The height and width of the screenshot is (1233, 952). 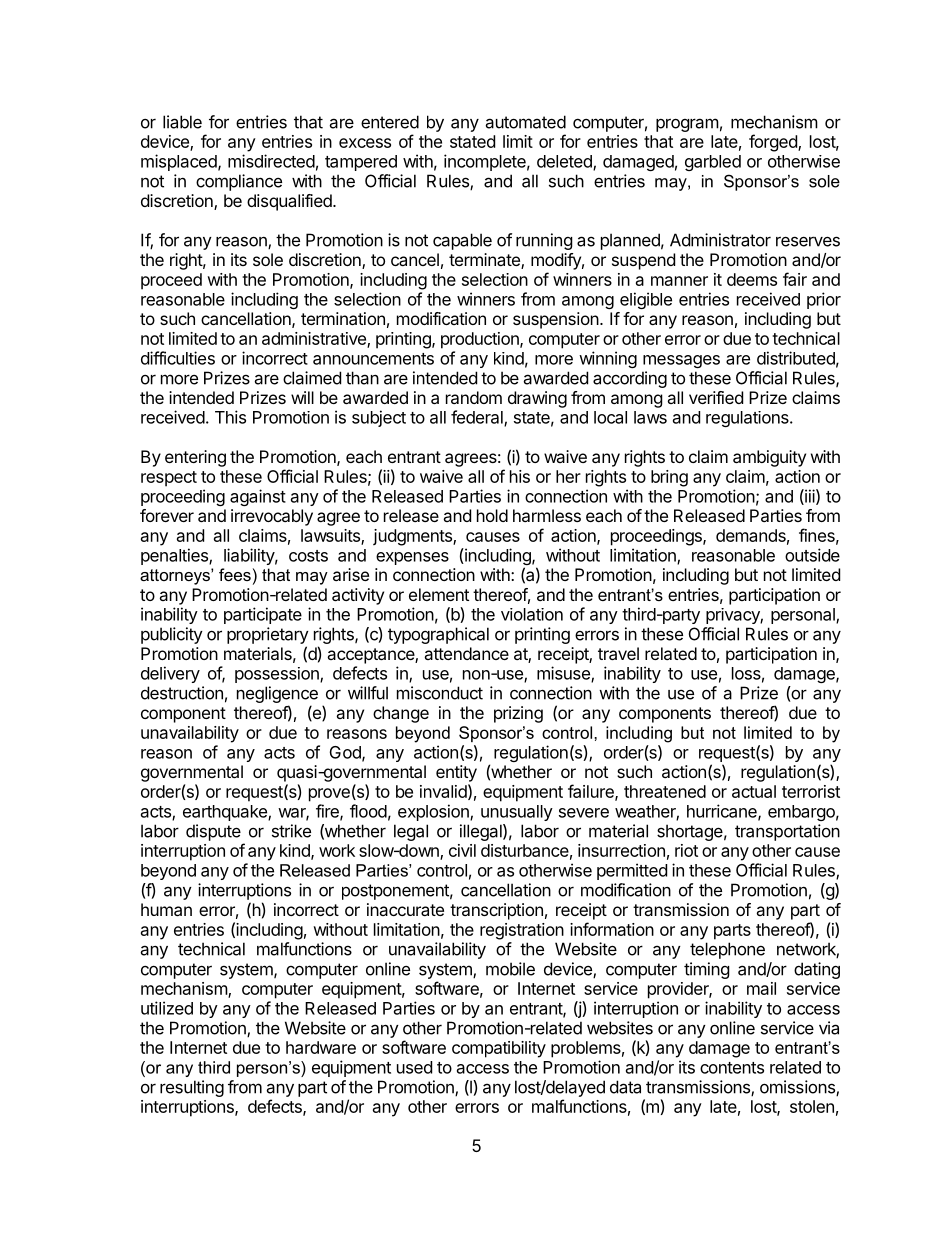 I want to click on automated, so click(x=525, y=122).
